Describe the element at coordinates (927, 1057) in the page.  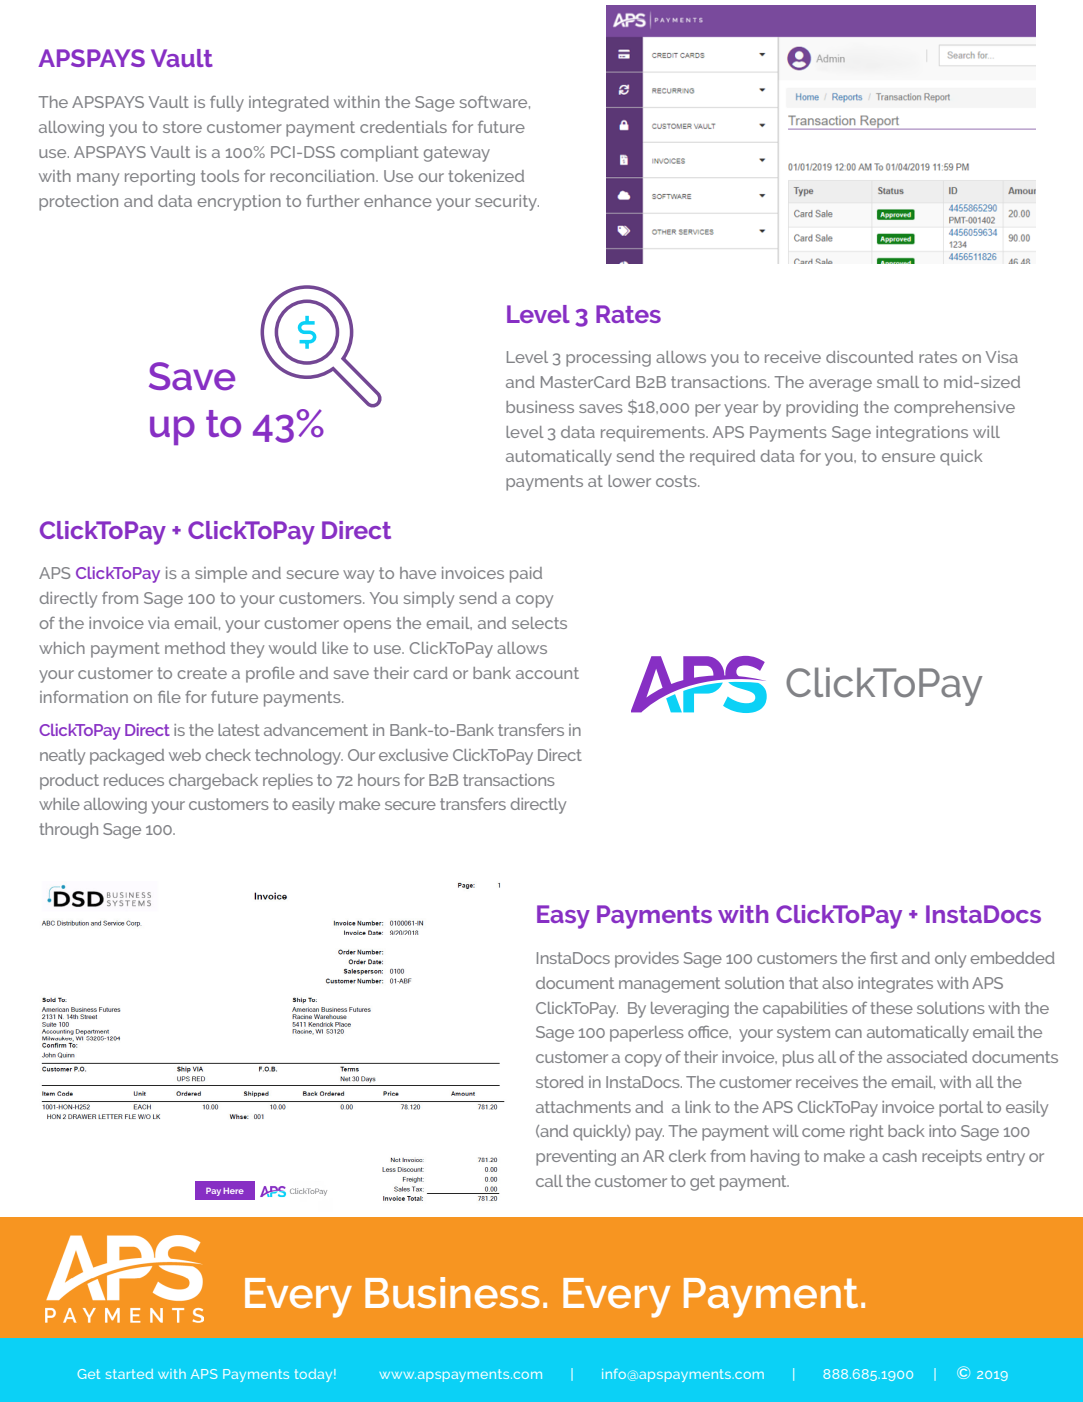
I see `associated` at that location.
